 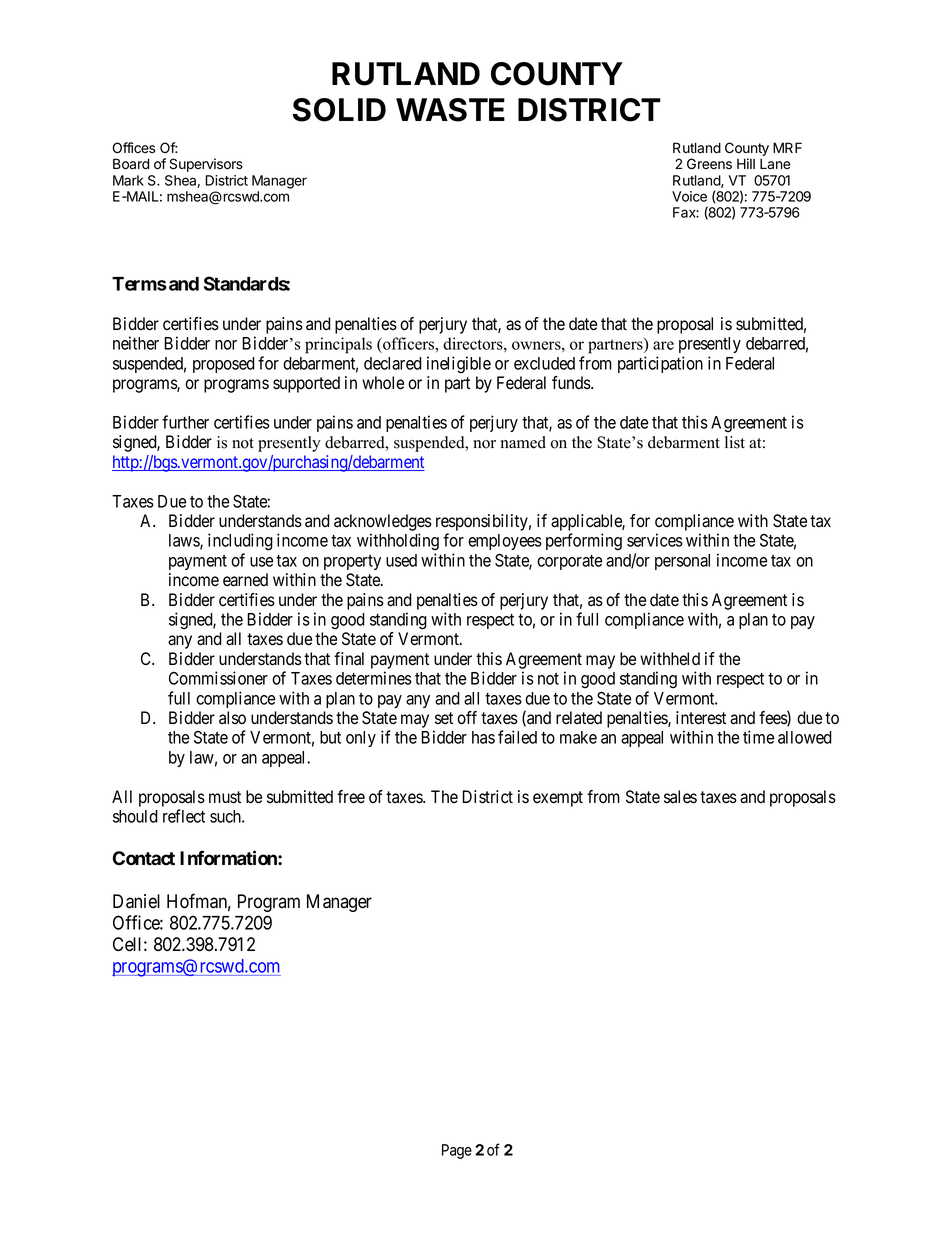 I want to click on determines, so click(x=374, y=678).
